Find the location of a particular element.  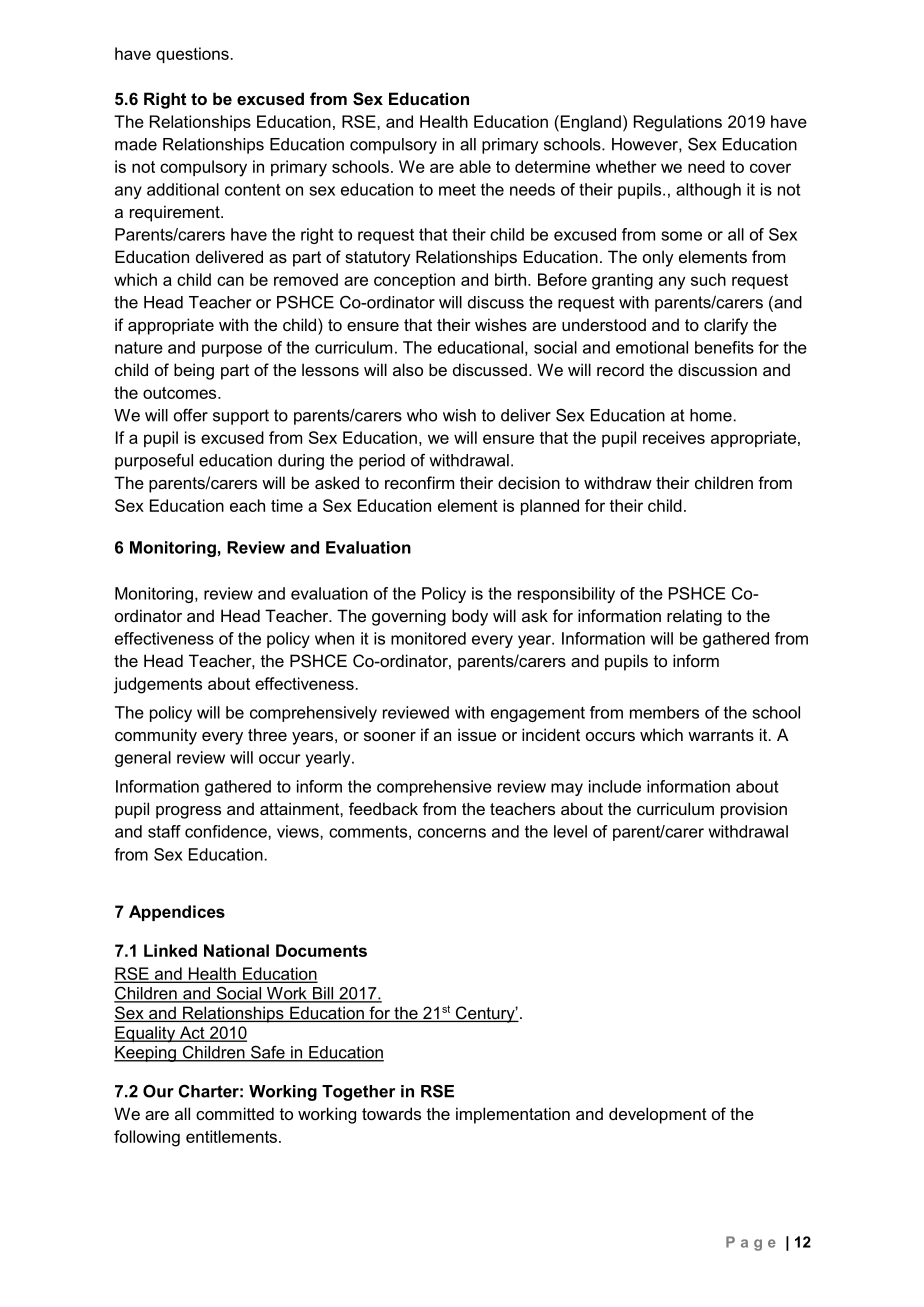

committed is located at coordinates (235, 1113).
